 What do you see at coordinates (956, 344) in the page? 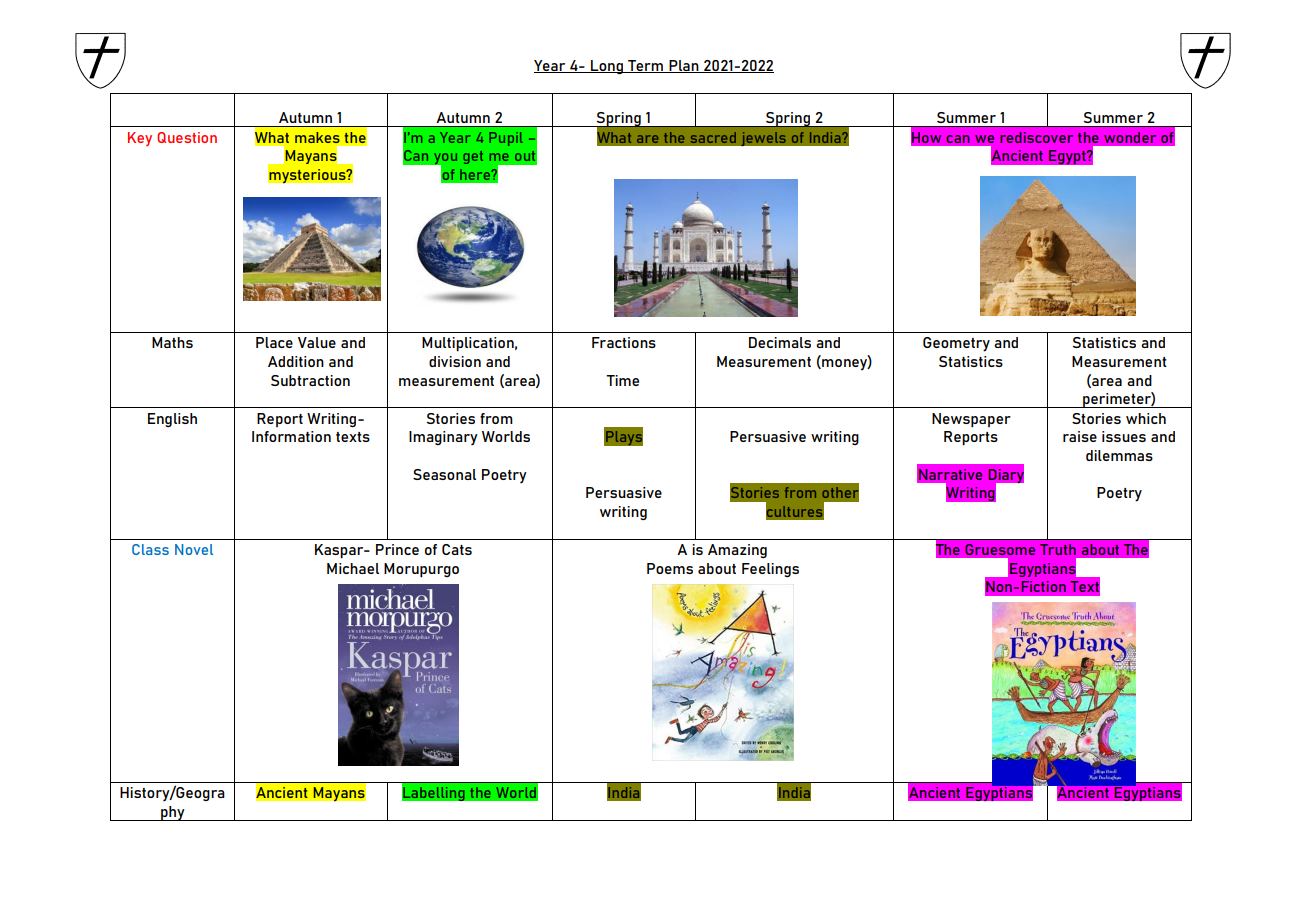
I see `Geometry` at bounding box center [956, 344].
